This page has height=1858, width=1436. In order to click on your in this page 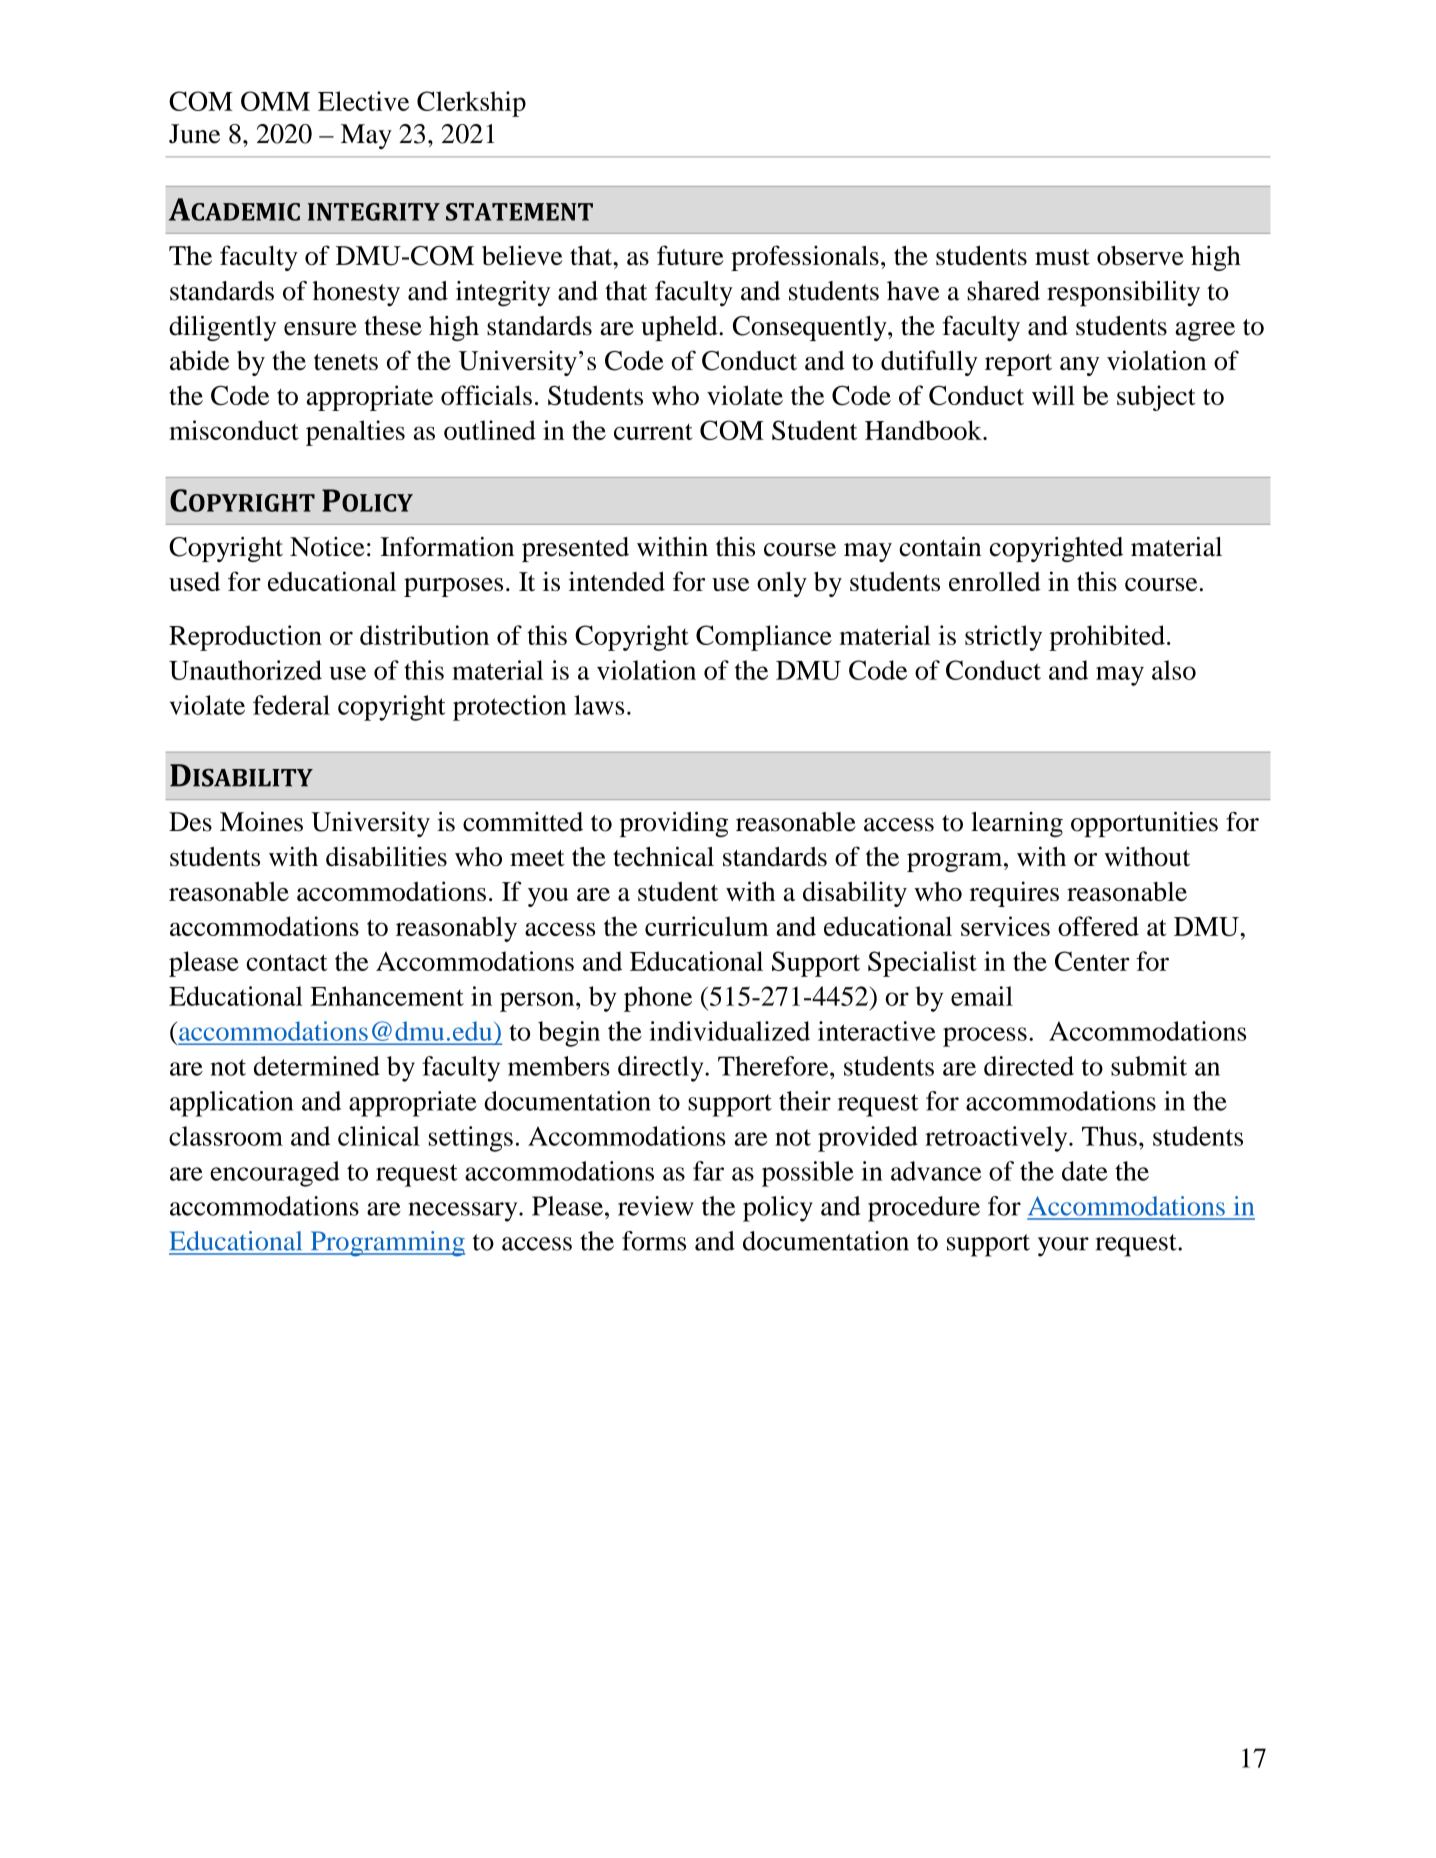, I will do `click(1063, 1247)`.
